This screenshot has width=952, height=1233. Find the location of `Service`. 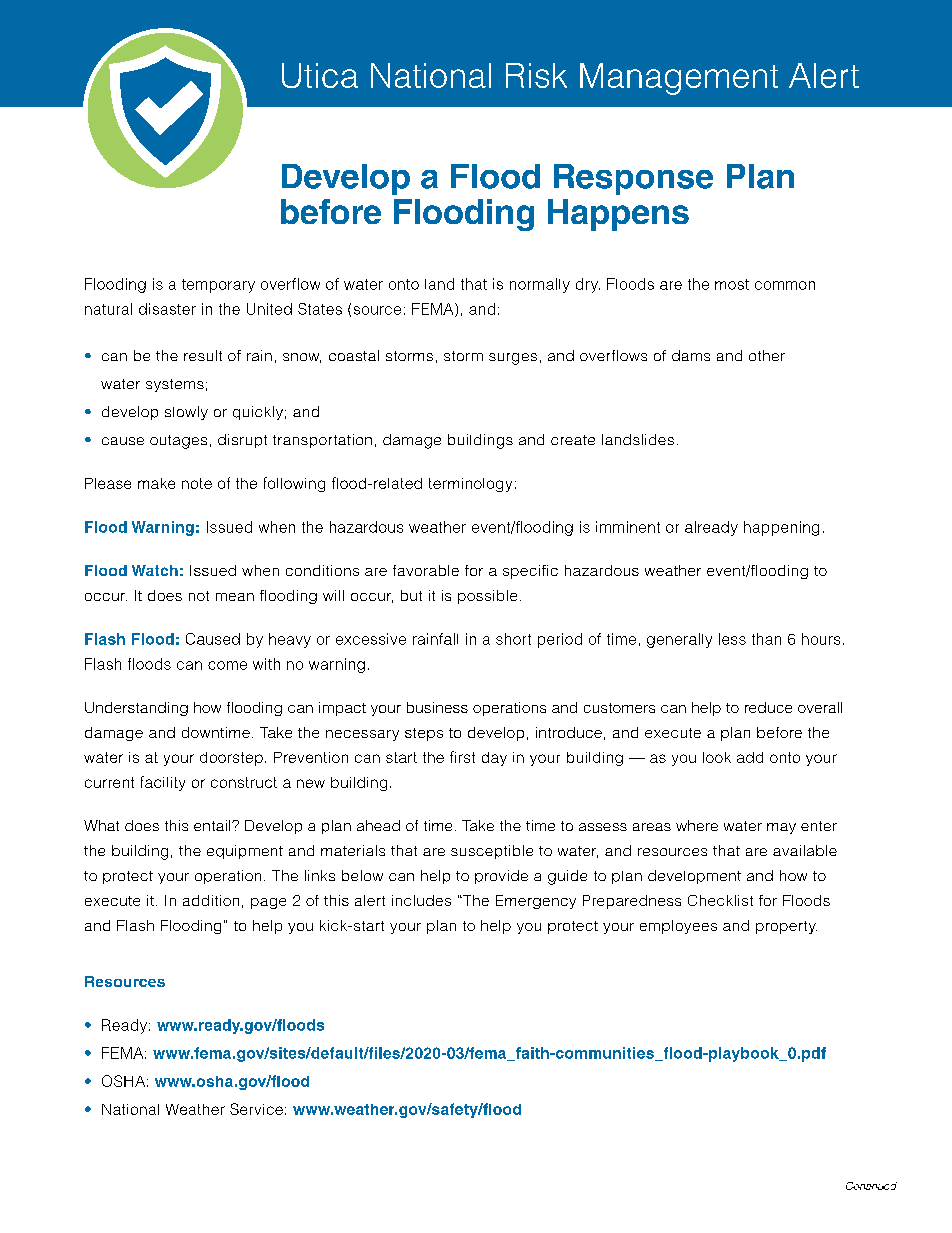

Service is located at coordinates (256, 1109).
